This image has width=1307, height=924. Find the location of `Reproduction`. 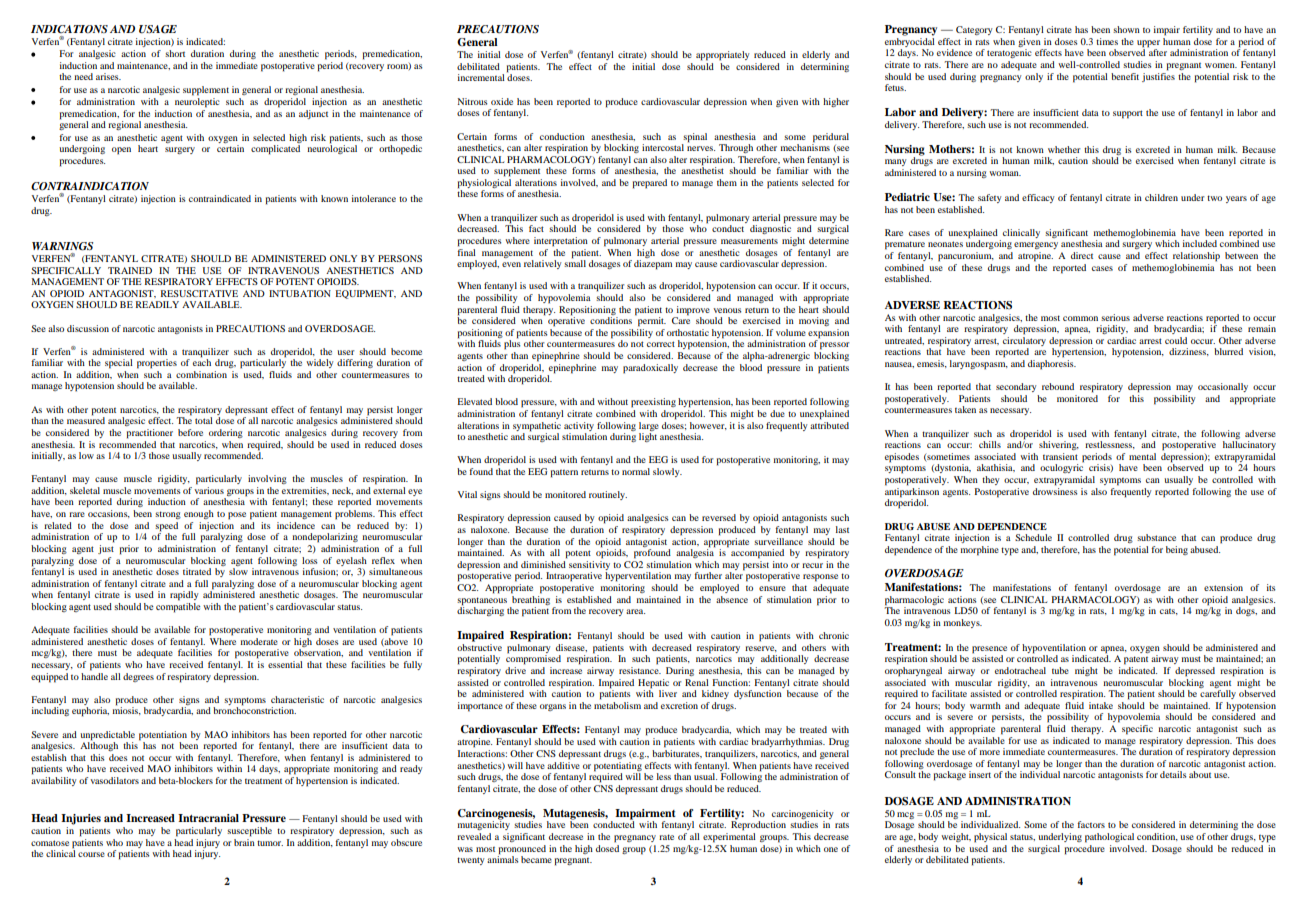

Reproduction is located at coordinates (758, 825).
